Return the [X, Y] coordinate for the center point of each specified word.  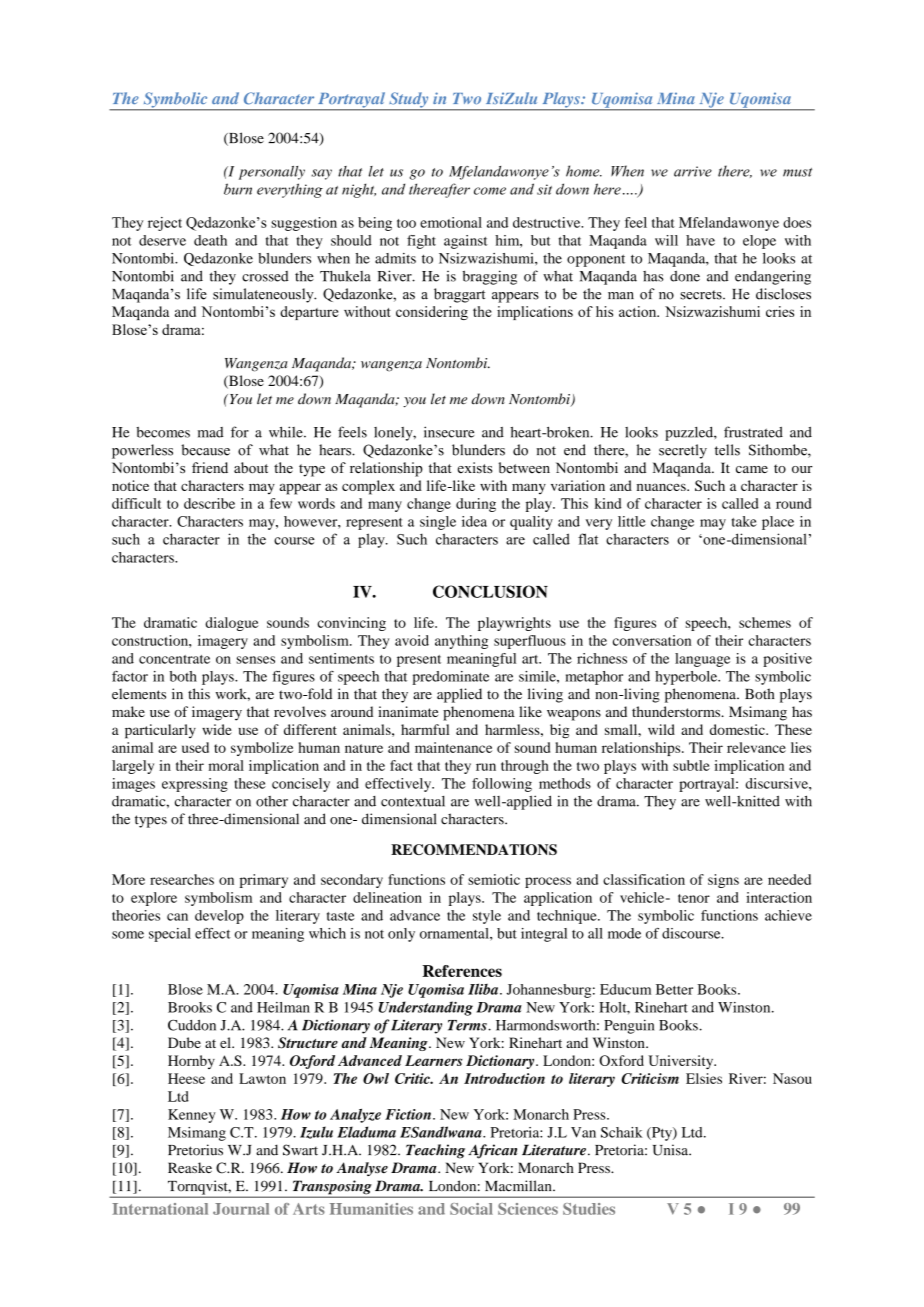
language [702, 660]
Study [409, 101]
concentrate [174, 659]
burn [238, 189]
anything [461, 642]
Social [471, 1209]
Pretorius [195, 1150]
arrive [693, 171]
